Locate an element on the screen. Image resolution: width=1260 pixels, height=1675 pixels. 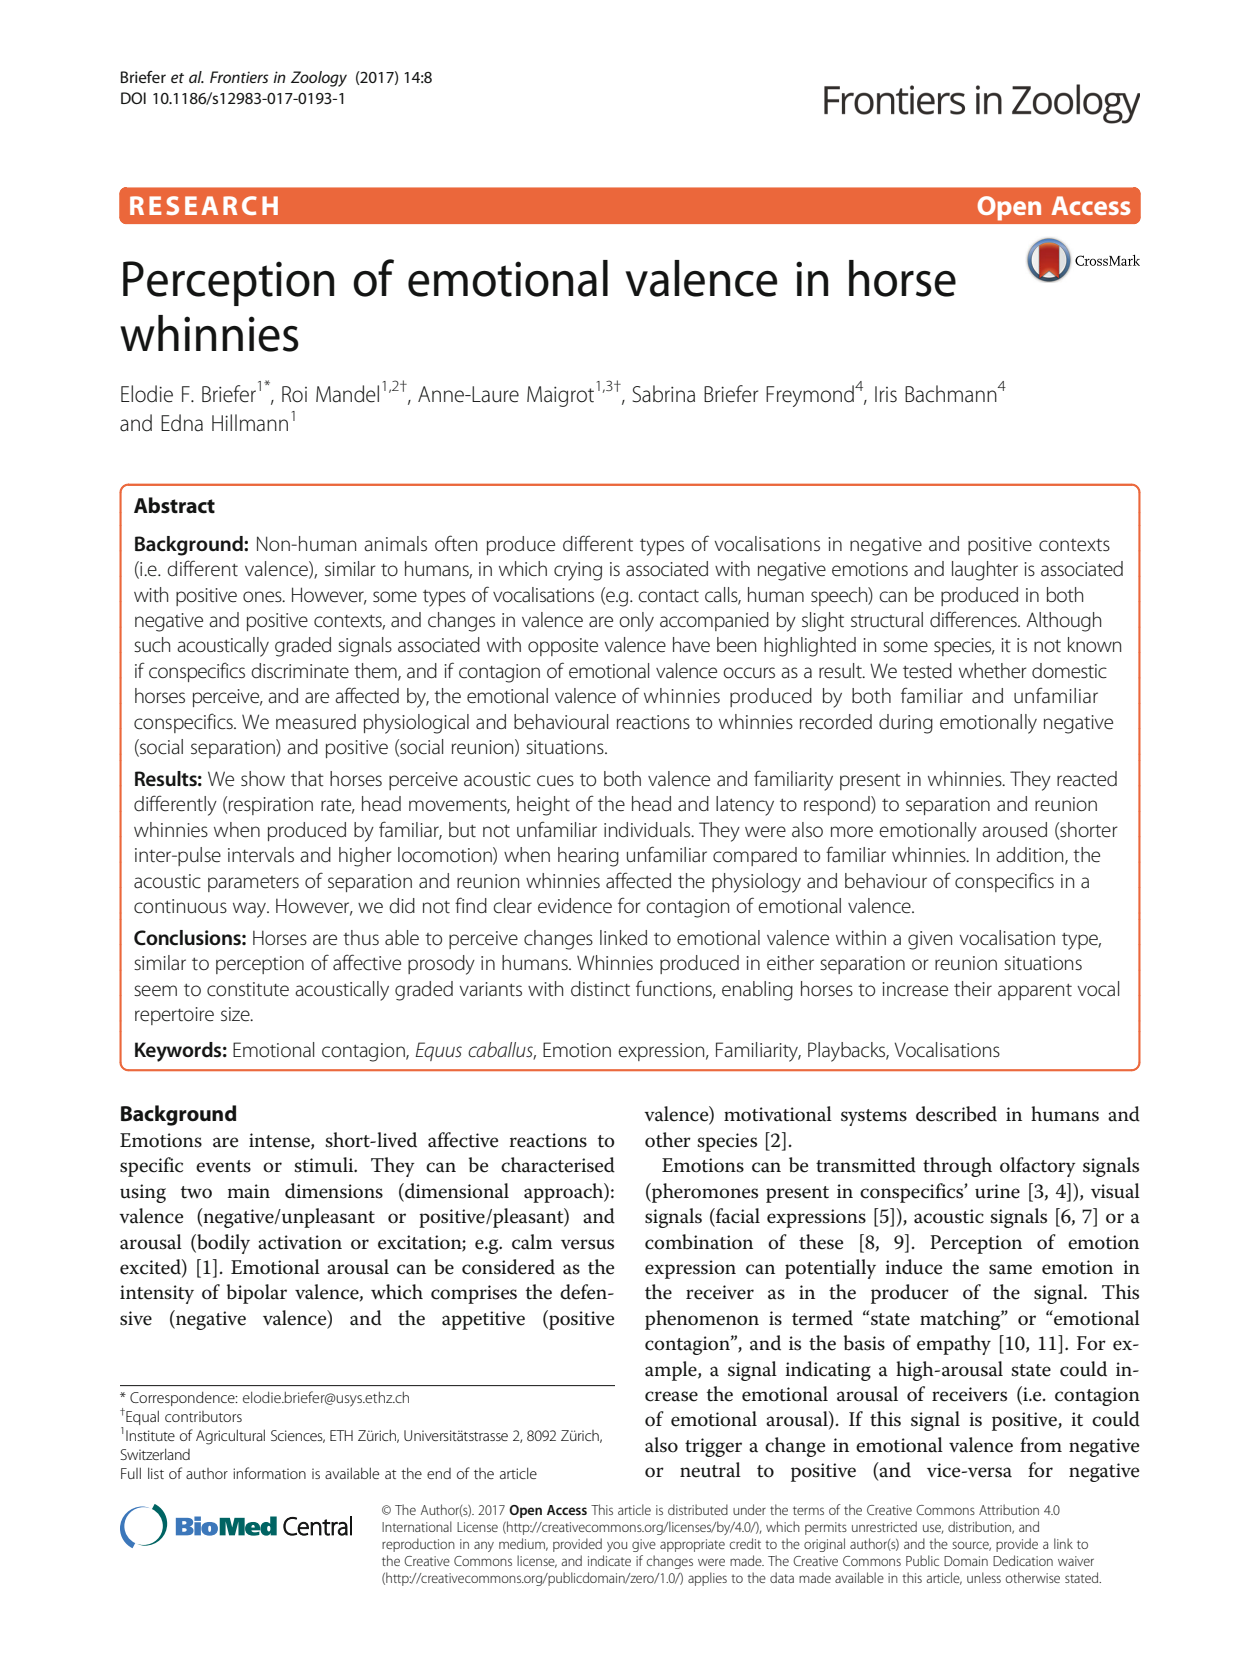
Attribution is located at coordinates (1009, 1509).
